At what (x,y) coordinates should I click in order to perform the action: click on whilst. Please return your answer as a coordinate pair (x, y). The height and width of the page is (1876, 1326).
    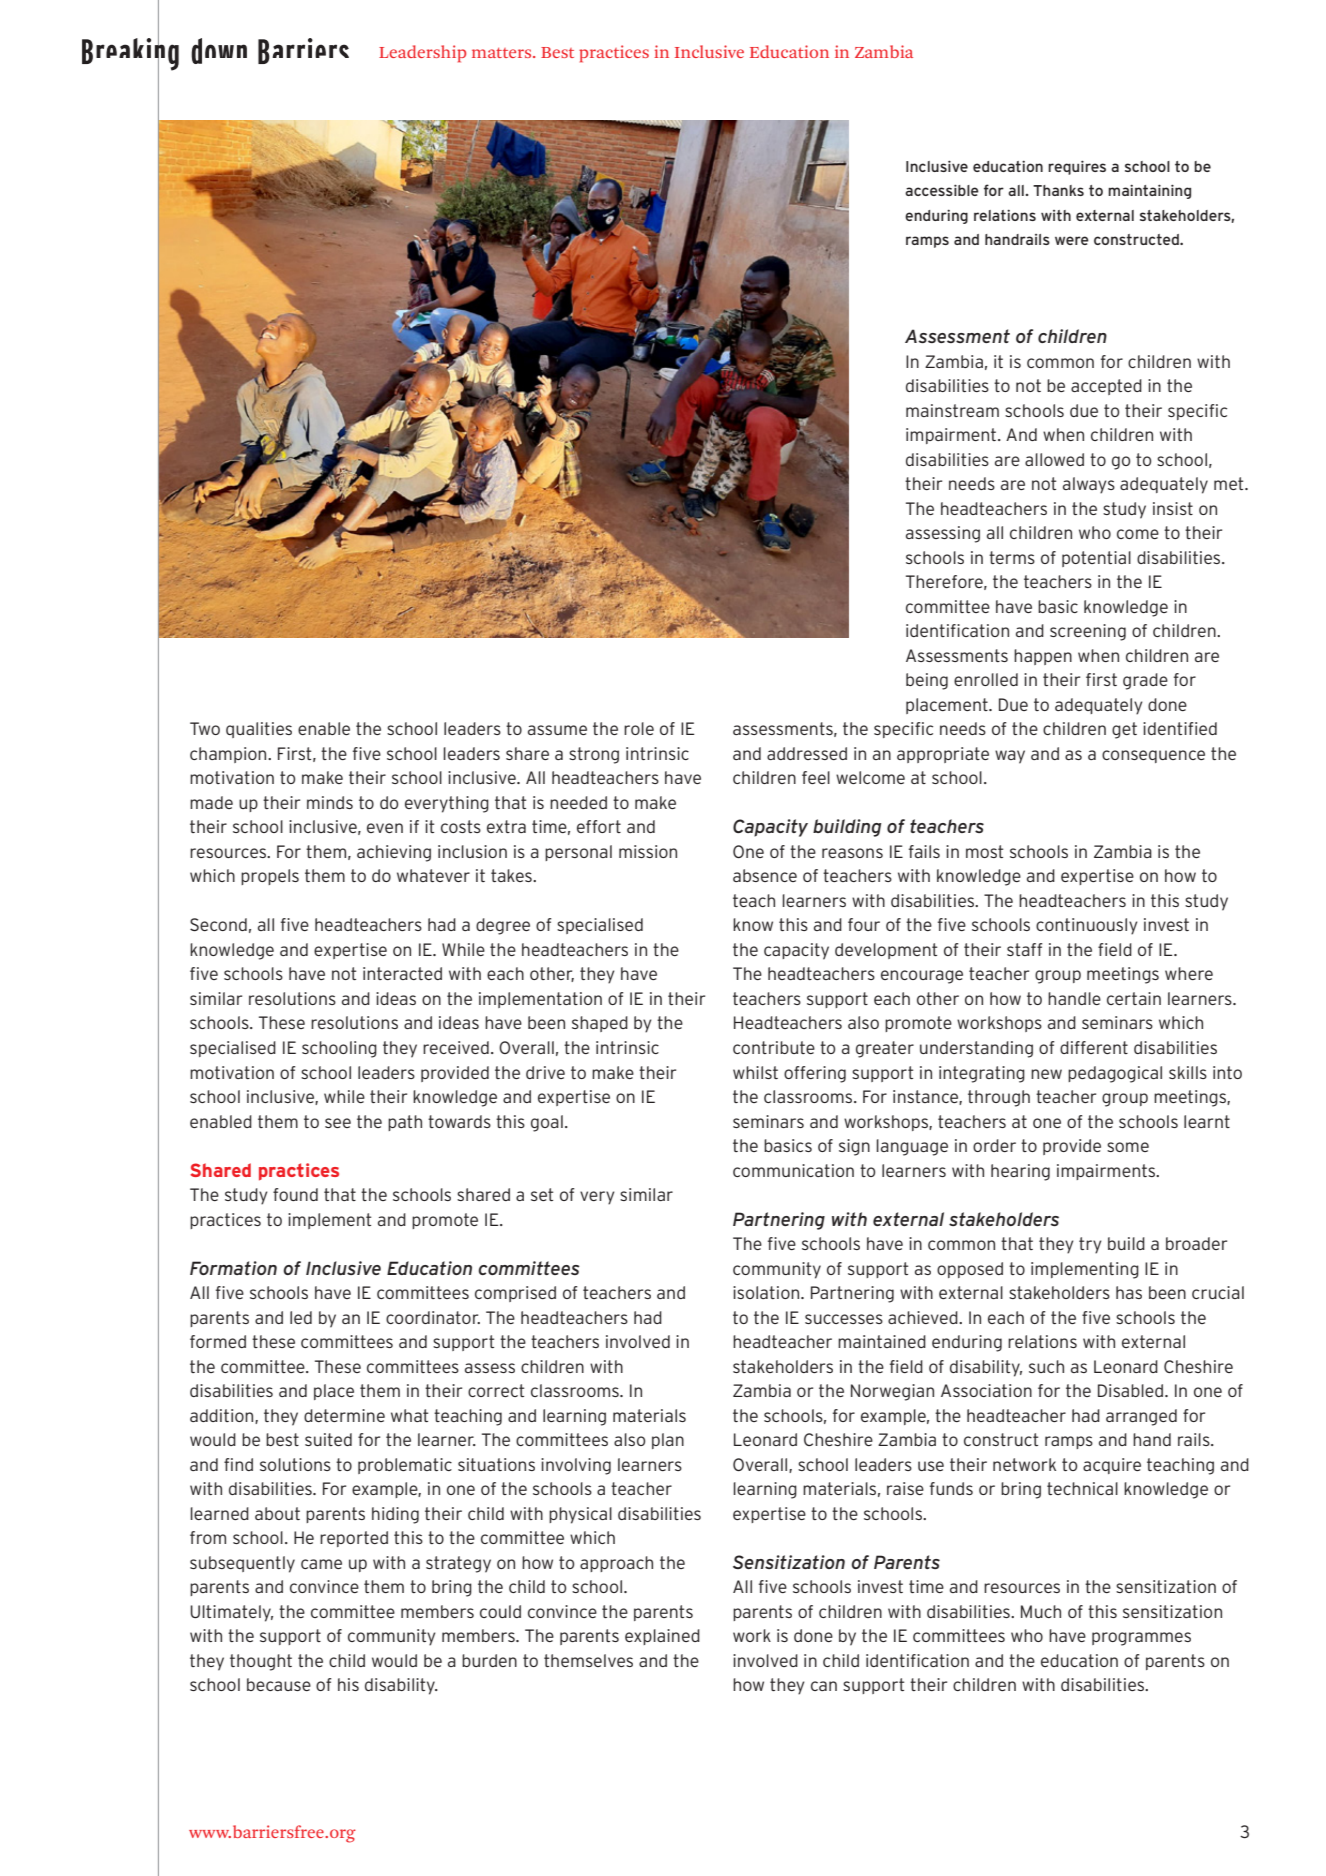
    Looking at the image, I should click on (755, 1072).
